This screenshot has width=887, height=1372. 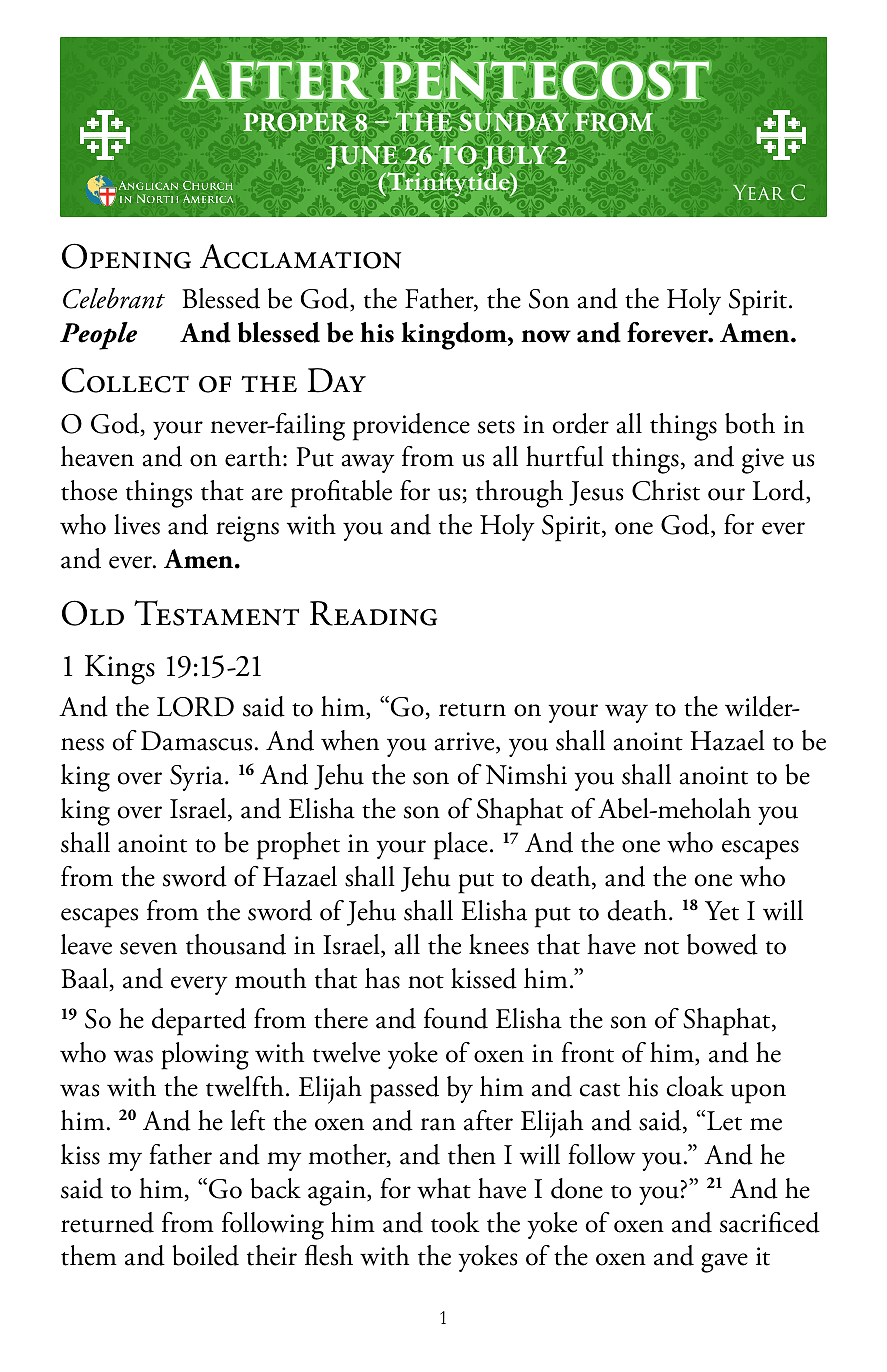 What do you see at coordinates (373, 613) in the screenshot?
I see `Reading` at bounding box center [373, 613].
